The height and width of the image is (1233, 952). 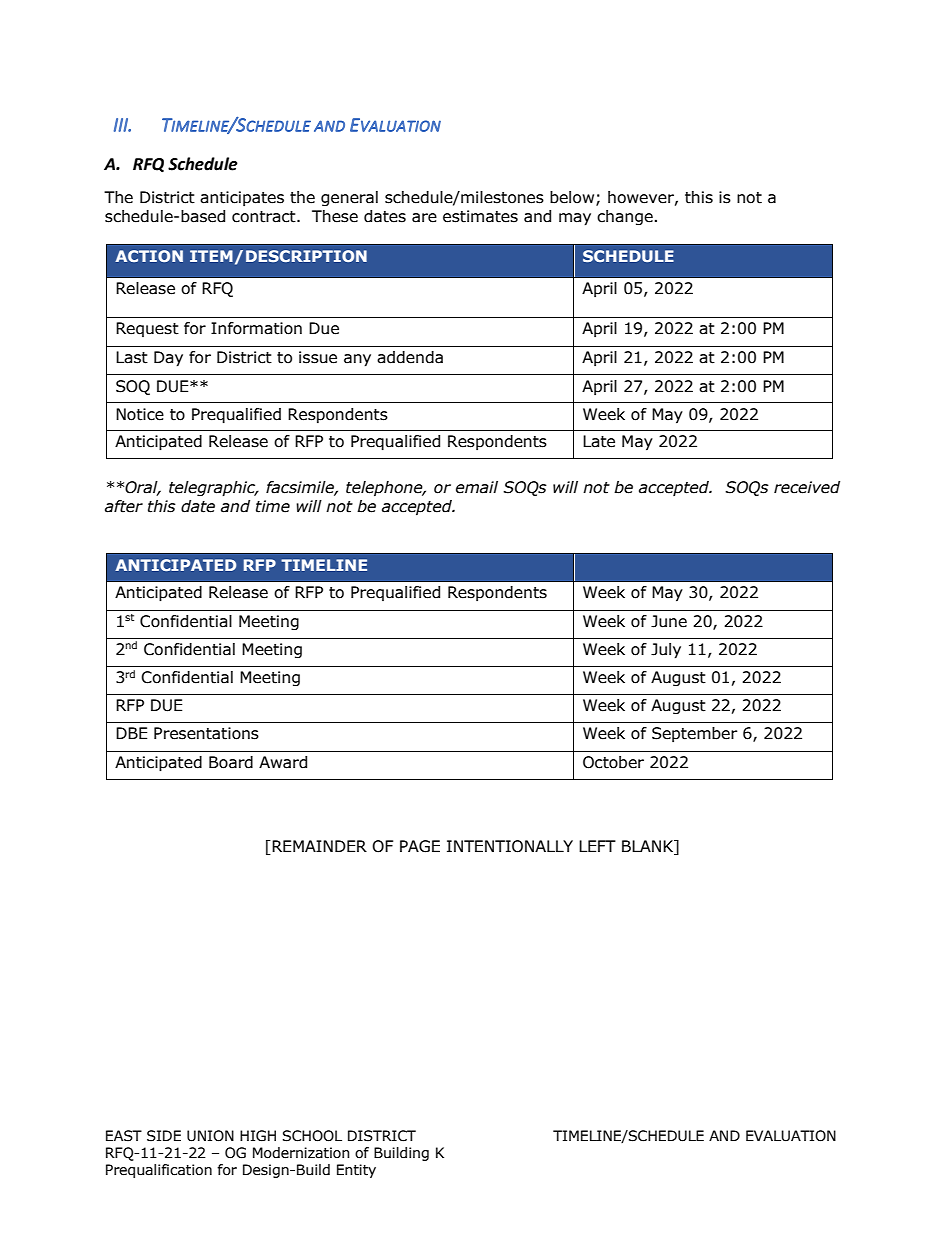 What do you see at coordinates (242, 198) in the image?
I see `anticipates` at bounding box center [242, 198].
